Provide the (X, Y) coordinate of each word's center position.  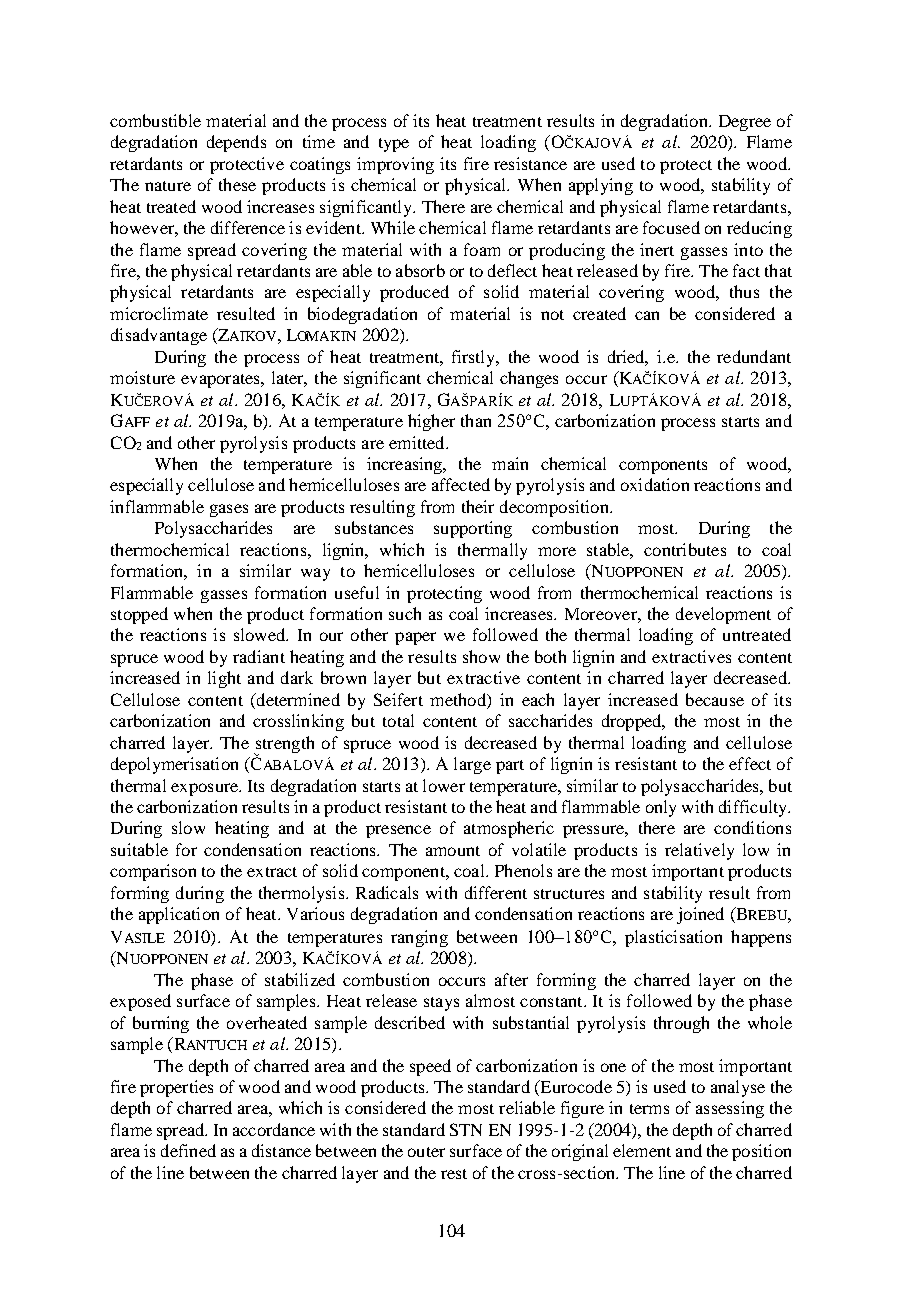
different (496, 892)
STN (466, 1129)
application (179, 915)
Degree (745, 123)
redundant (754, 356)
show (481, 656)
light (224, 679)
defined (188, 1150)
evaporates (221, 381)
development (723, 615)
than (476, 420)
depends (236, 143)
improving (395, 165)
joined (700, 915)
